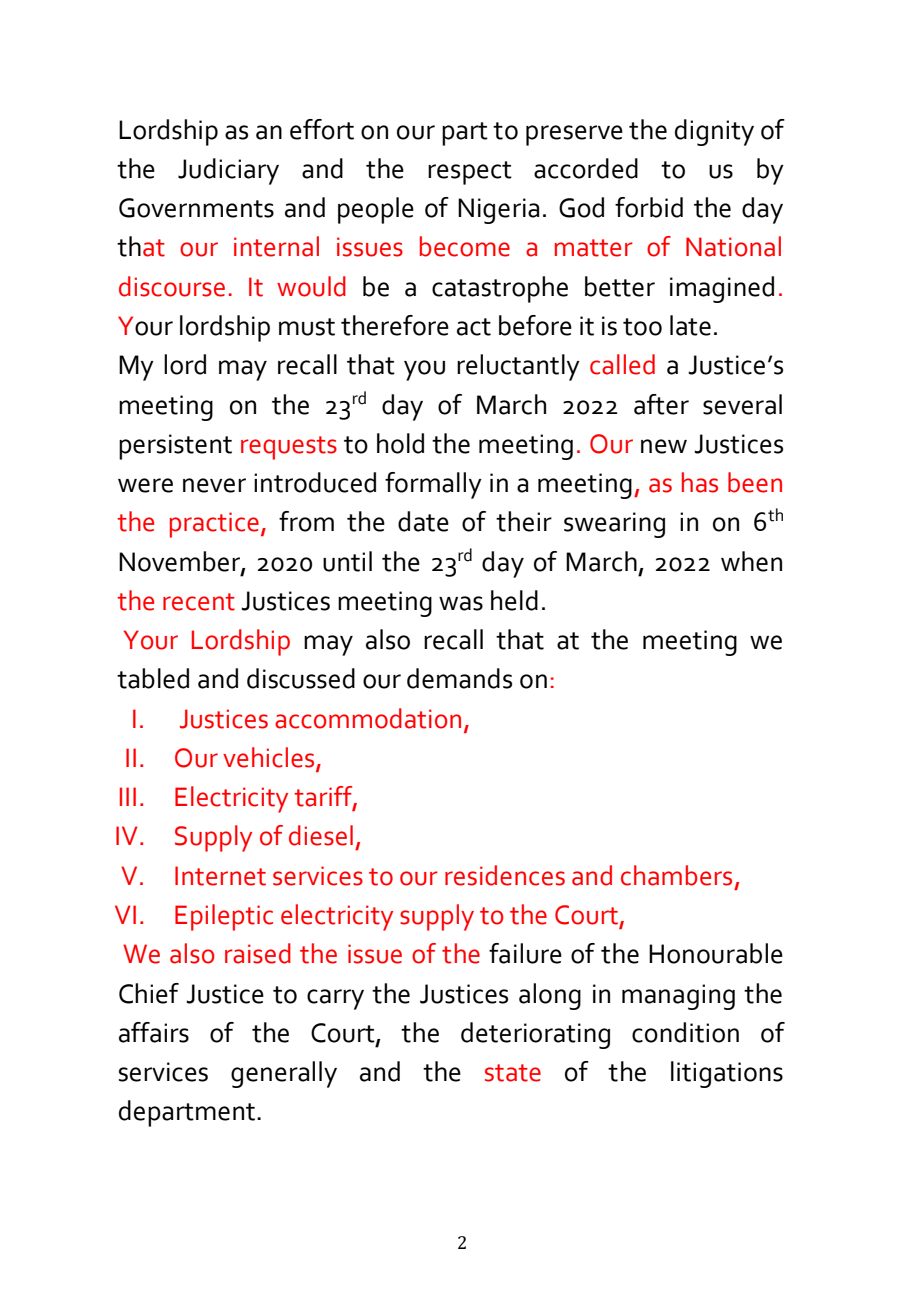 The width and height of the page is (924, 1308). Describe the element at coordinates (433, 485) in the page. I see `formally` at that location.
